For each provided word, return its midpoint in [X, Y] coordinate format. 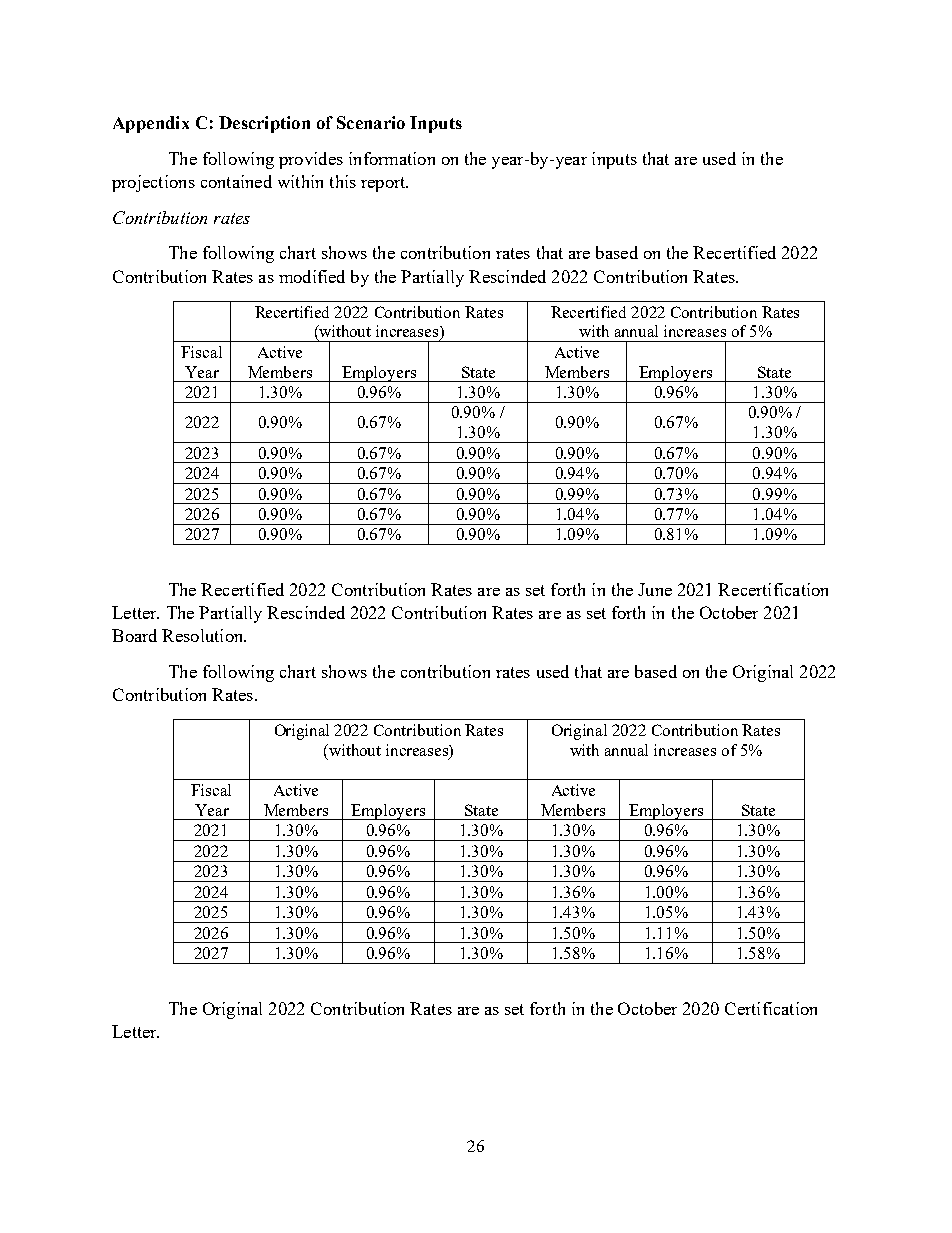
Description [264, 124]
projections [153, 183]
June [655, 589]
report [384, 184]
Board [134, 635]
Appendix [151, 124]
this [343, 181]
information [392, 158]
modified [312, 276]
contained [236, 181]
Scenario [371, 122]
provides [311, 160]
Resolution [204, 635]
